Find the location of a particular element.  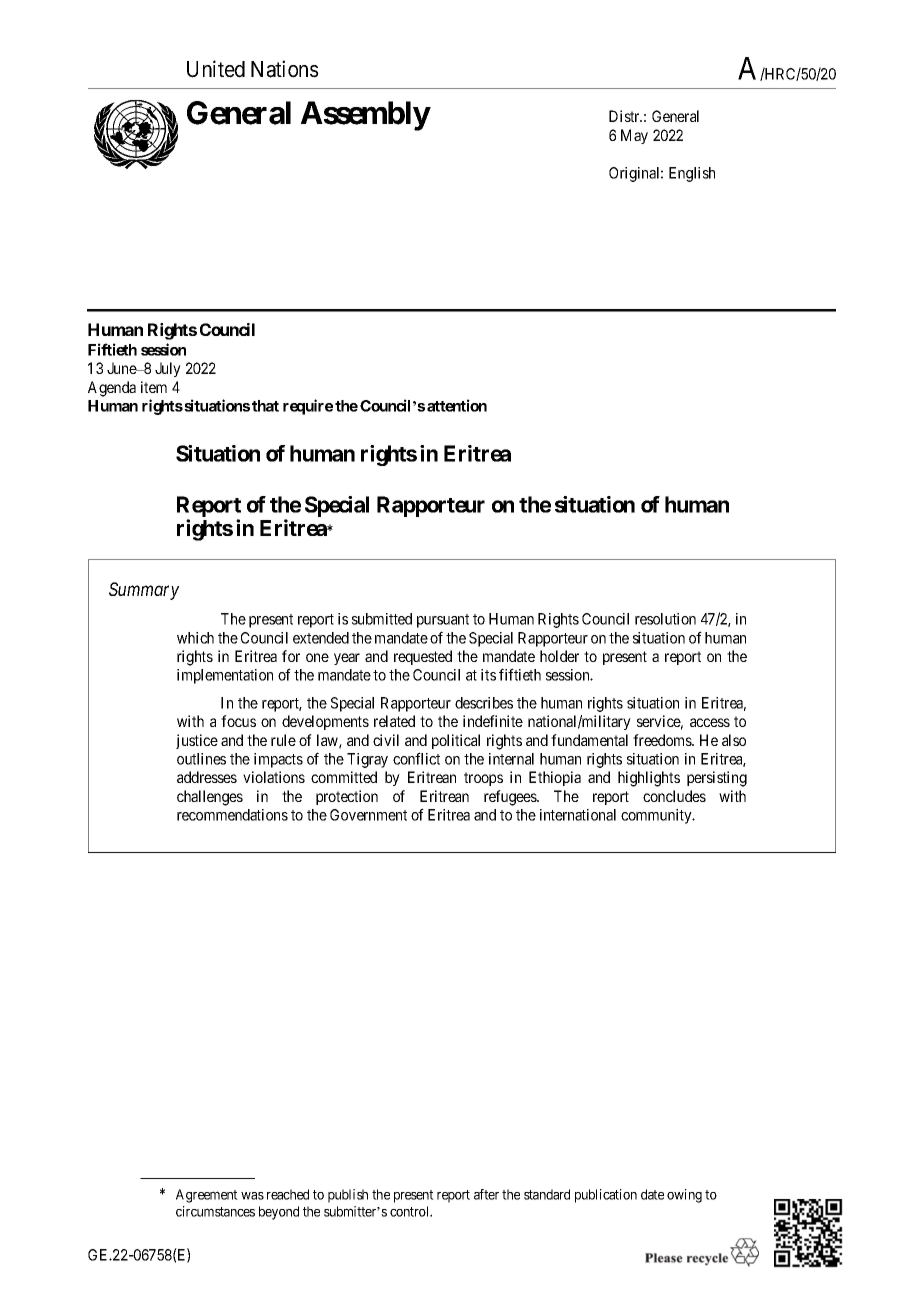

Agreement is located at coordinates (207, 1196).
